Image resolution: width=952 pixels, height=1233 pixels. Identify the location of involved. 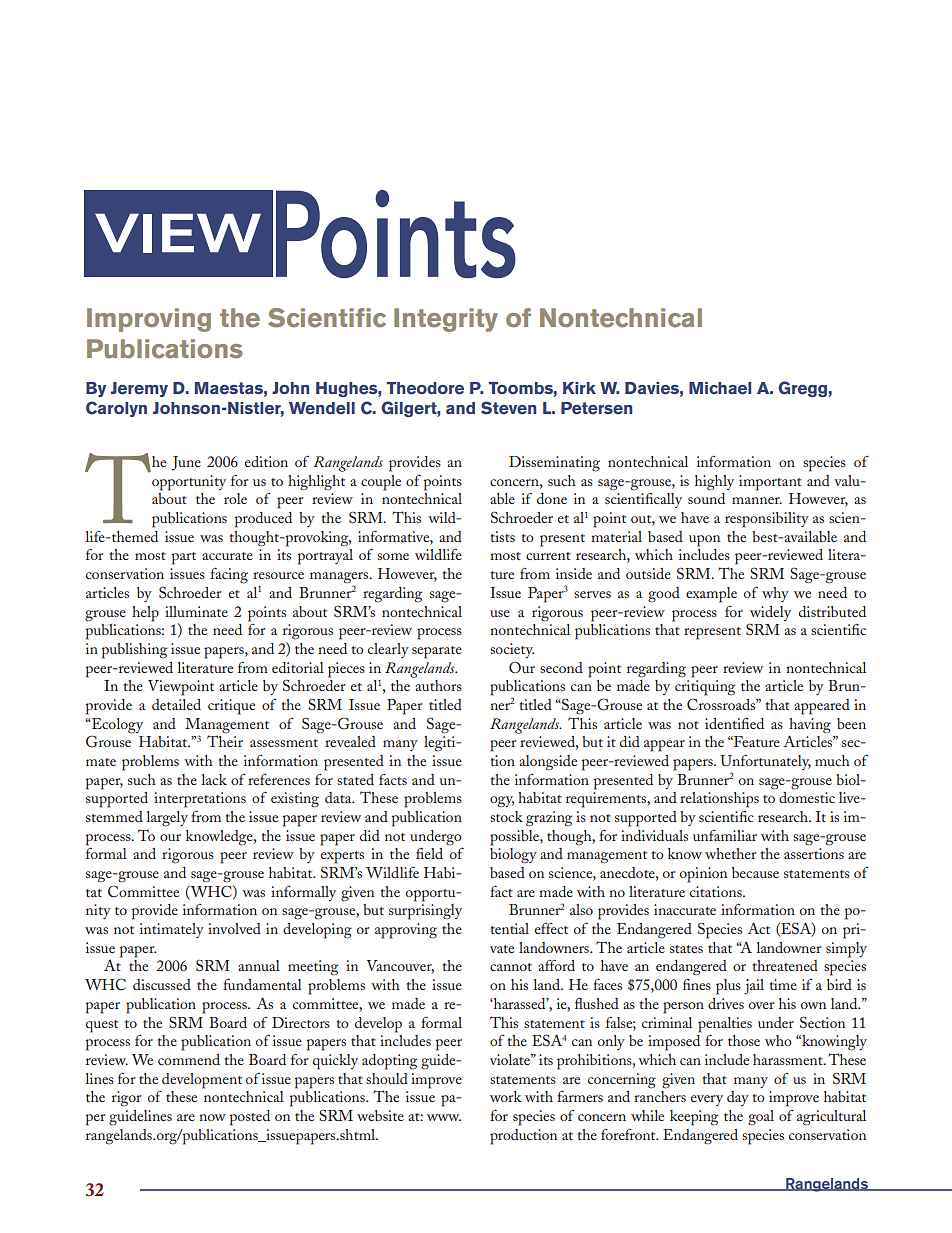
(234, 928).
